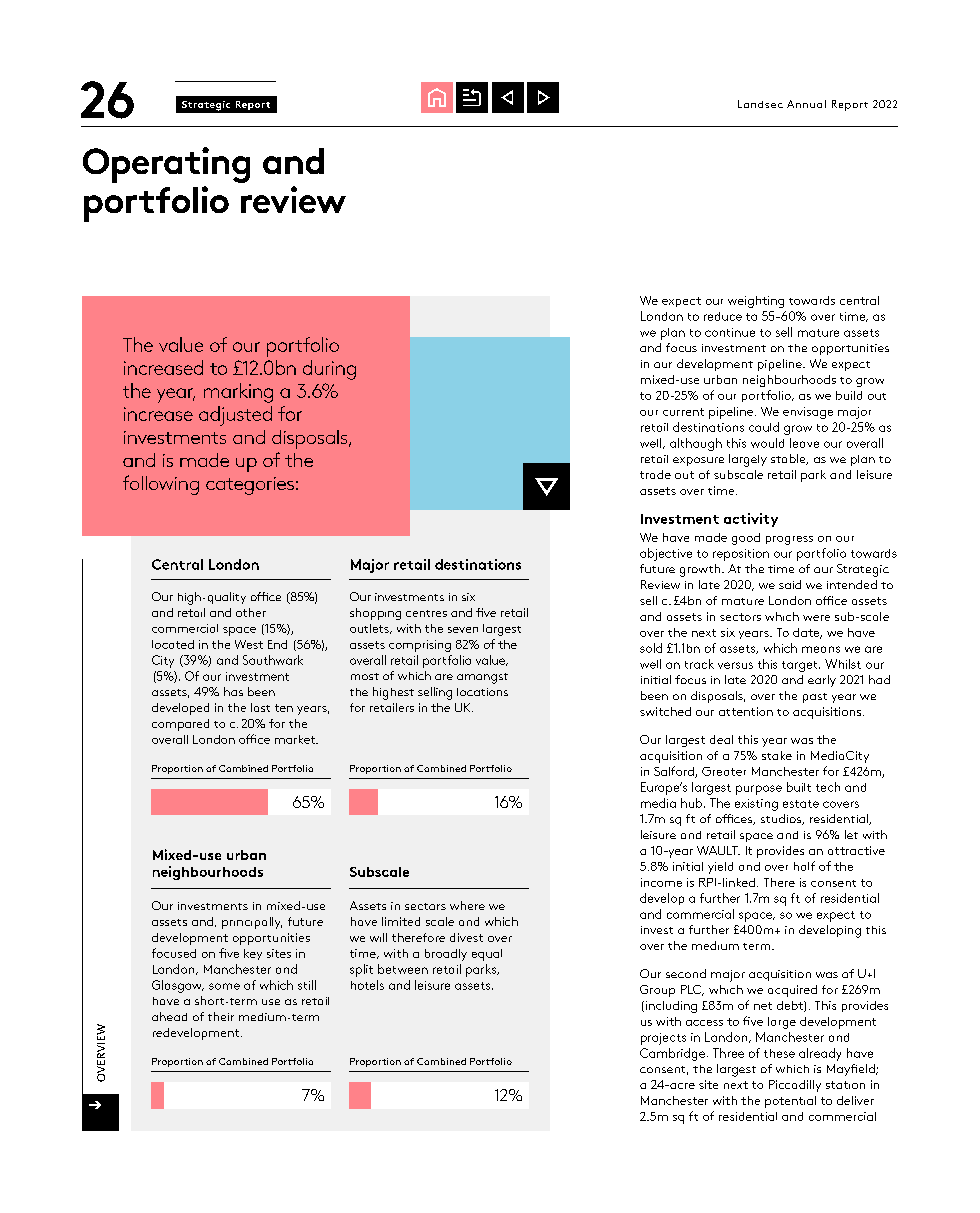 This page has width=980, height=1213. I want to click on current, so click(683, 412).
